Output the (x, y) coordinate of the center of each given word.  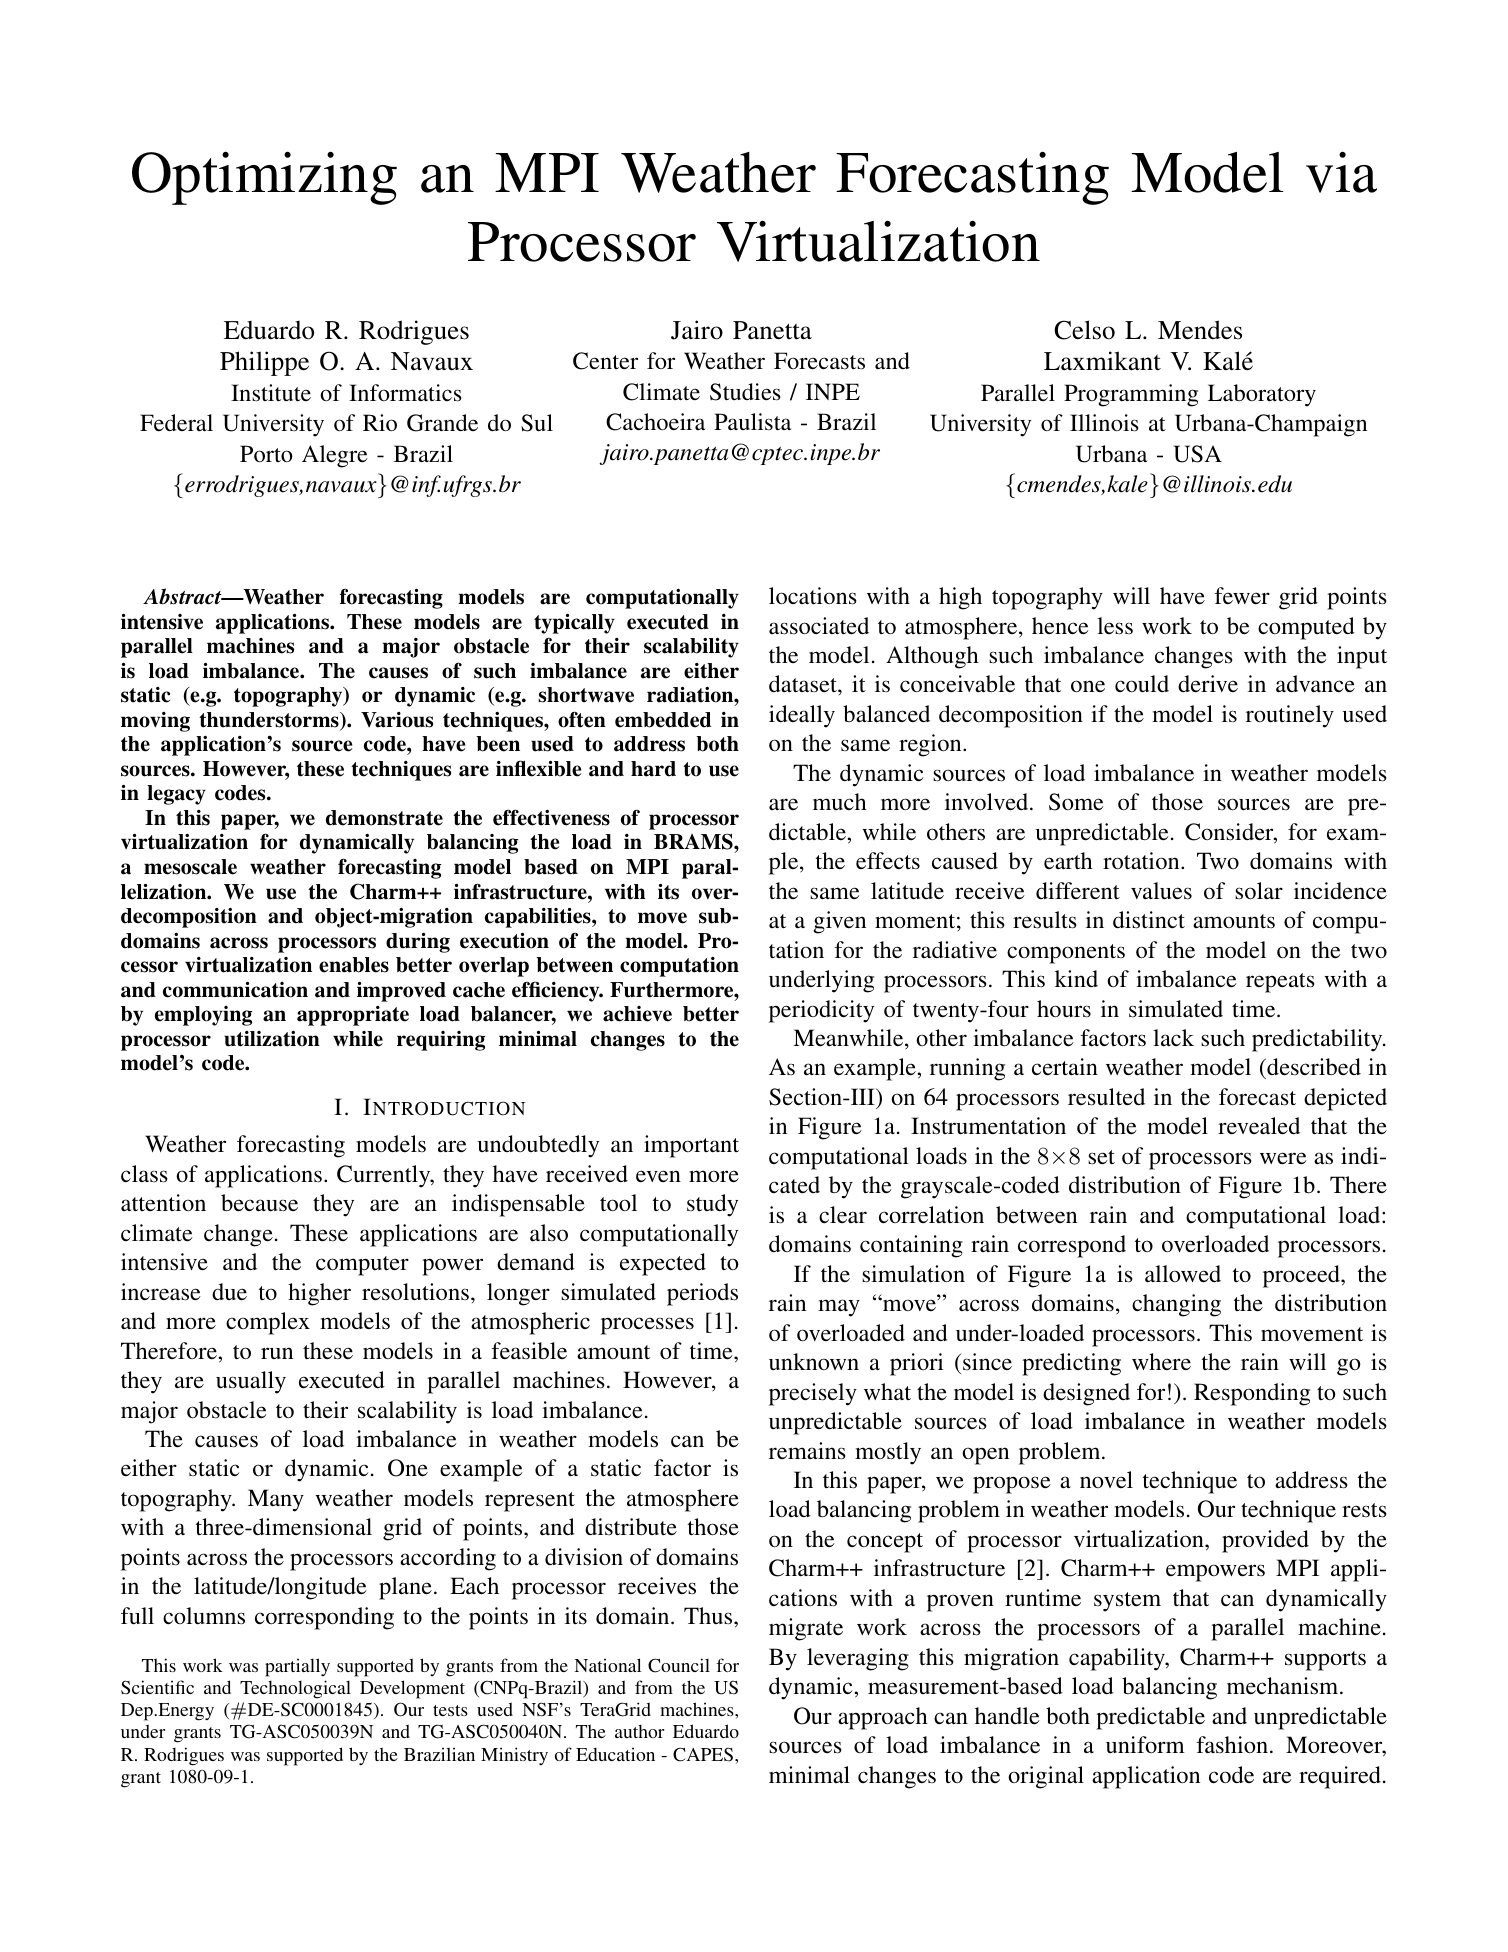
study (712, 1205)
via (1341, 172)
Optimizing (264, 178)
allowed (1183, 1274)
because (259, 1203)
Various (397, 720)
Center (605, 361)
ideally (802, 716)
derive (1208, 684)
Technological (295, 1689)
